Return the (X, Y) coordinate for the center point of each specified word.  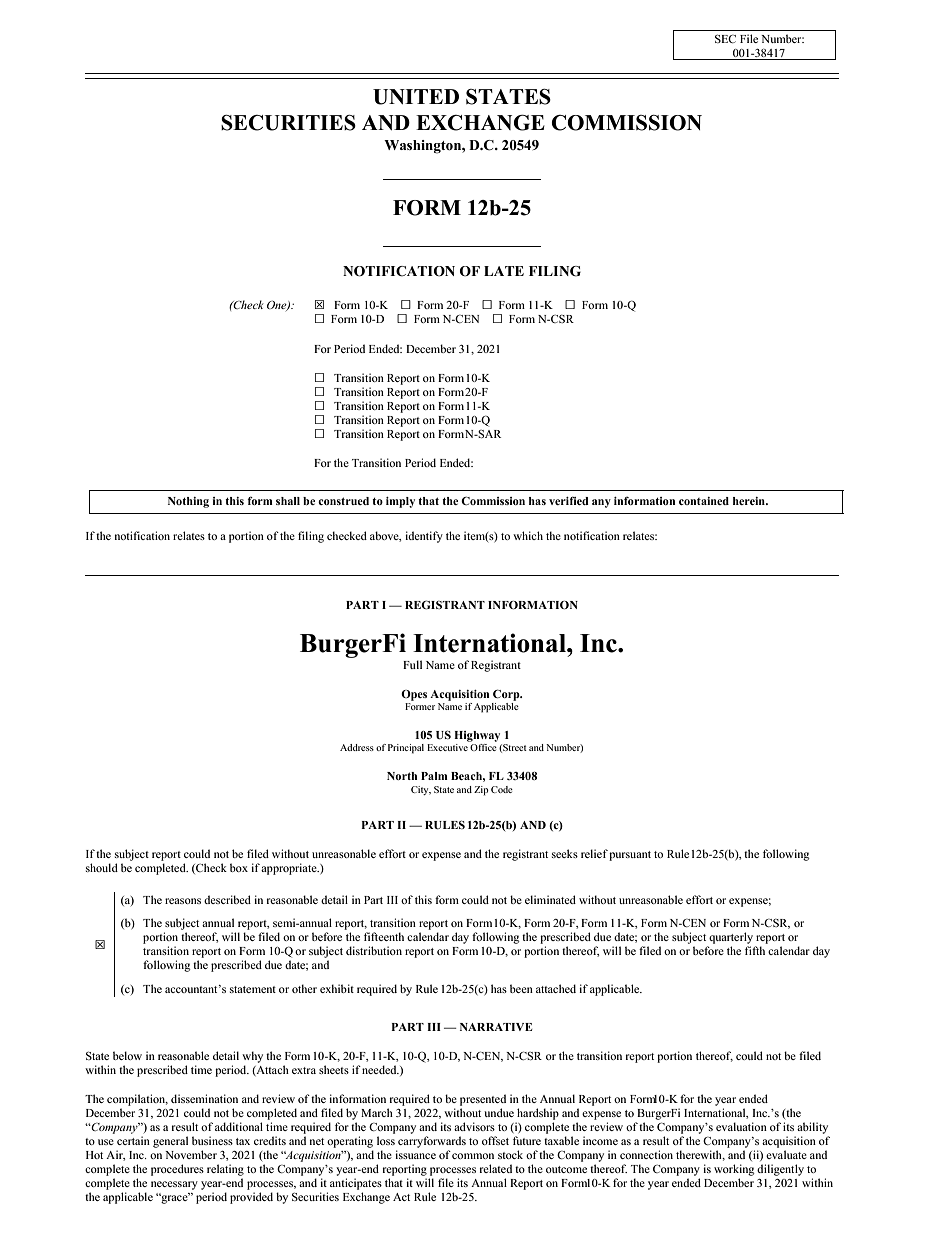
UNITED (416, 97)
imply (400, 502)
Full (412, 664)
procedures (177, 1170)
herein (750, 501)
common (473, 1156)
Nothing (188, 502)
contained (704, 501)
